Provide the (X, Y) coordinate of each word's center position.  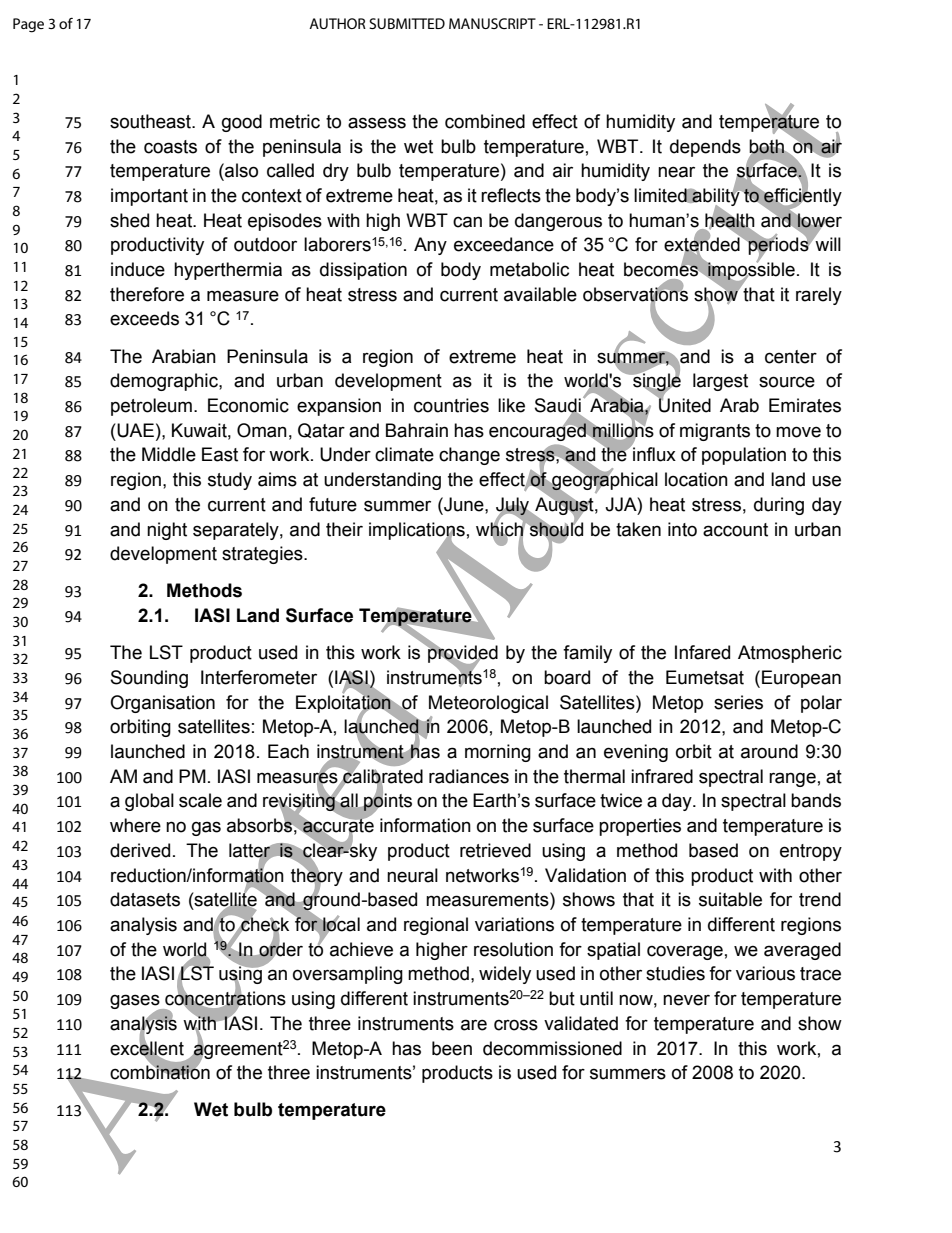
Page (28, 25)
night (167, 531)
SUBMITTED (407, 23)
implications (417, 532)
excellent (147, 1048)
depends (705, 148)
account (735, 530)
